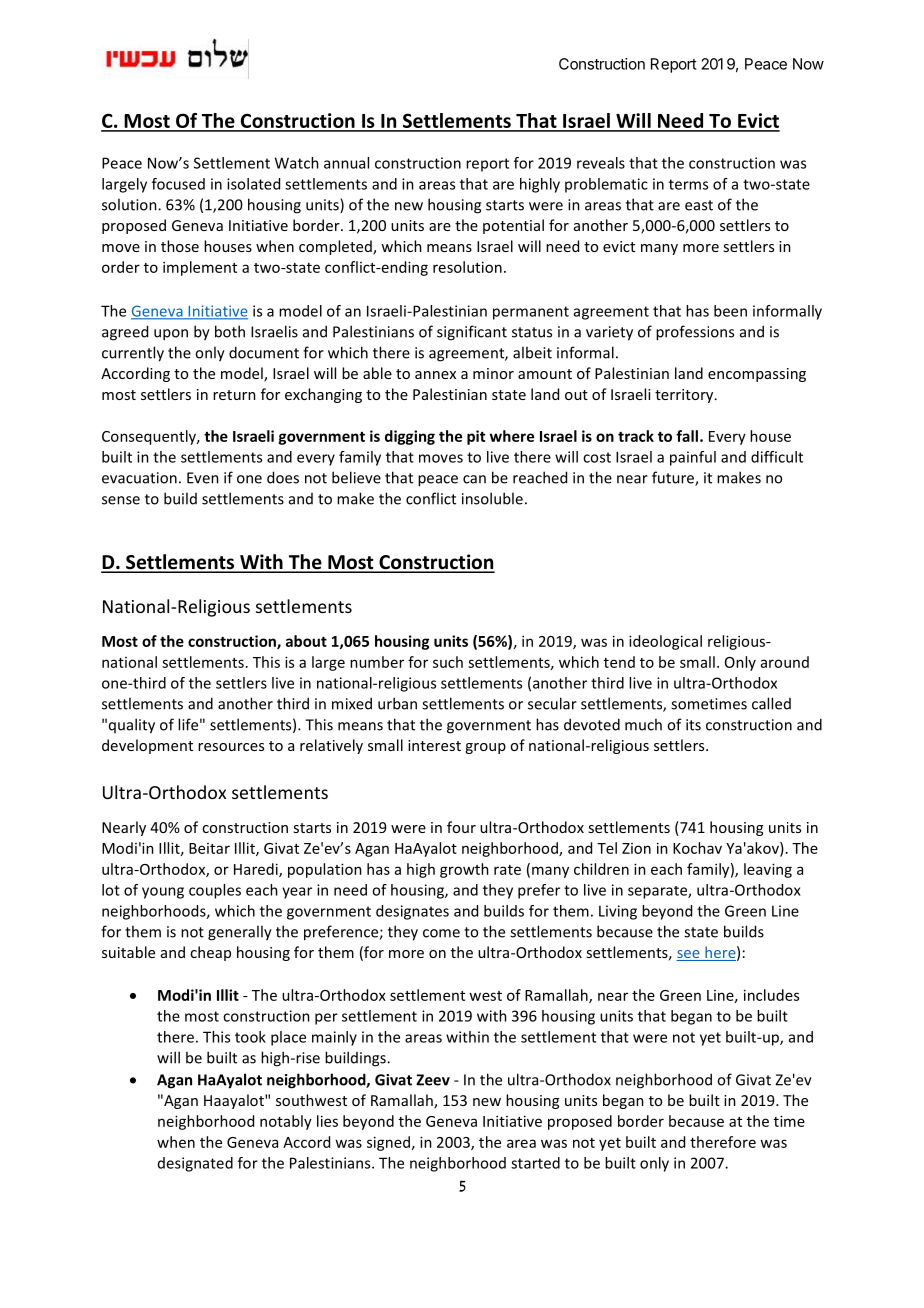 The image size is (924, 1308). I want to click on Even, so click(203, 478).
